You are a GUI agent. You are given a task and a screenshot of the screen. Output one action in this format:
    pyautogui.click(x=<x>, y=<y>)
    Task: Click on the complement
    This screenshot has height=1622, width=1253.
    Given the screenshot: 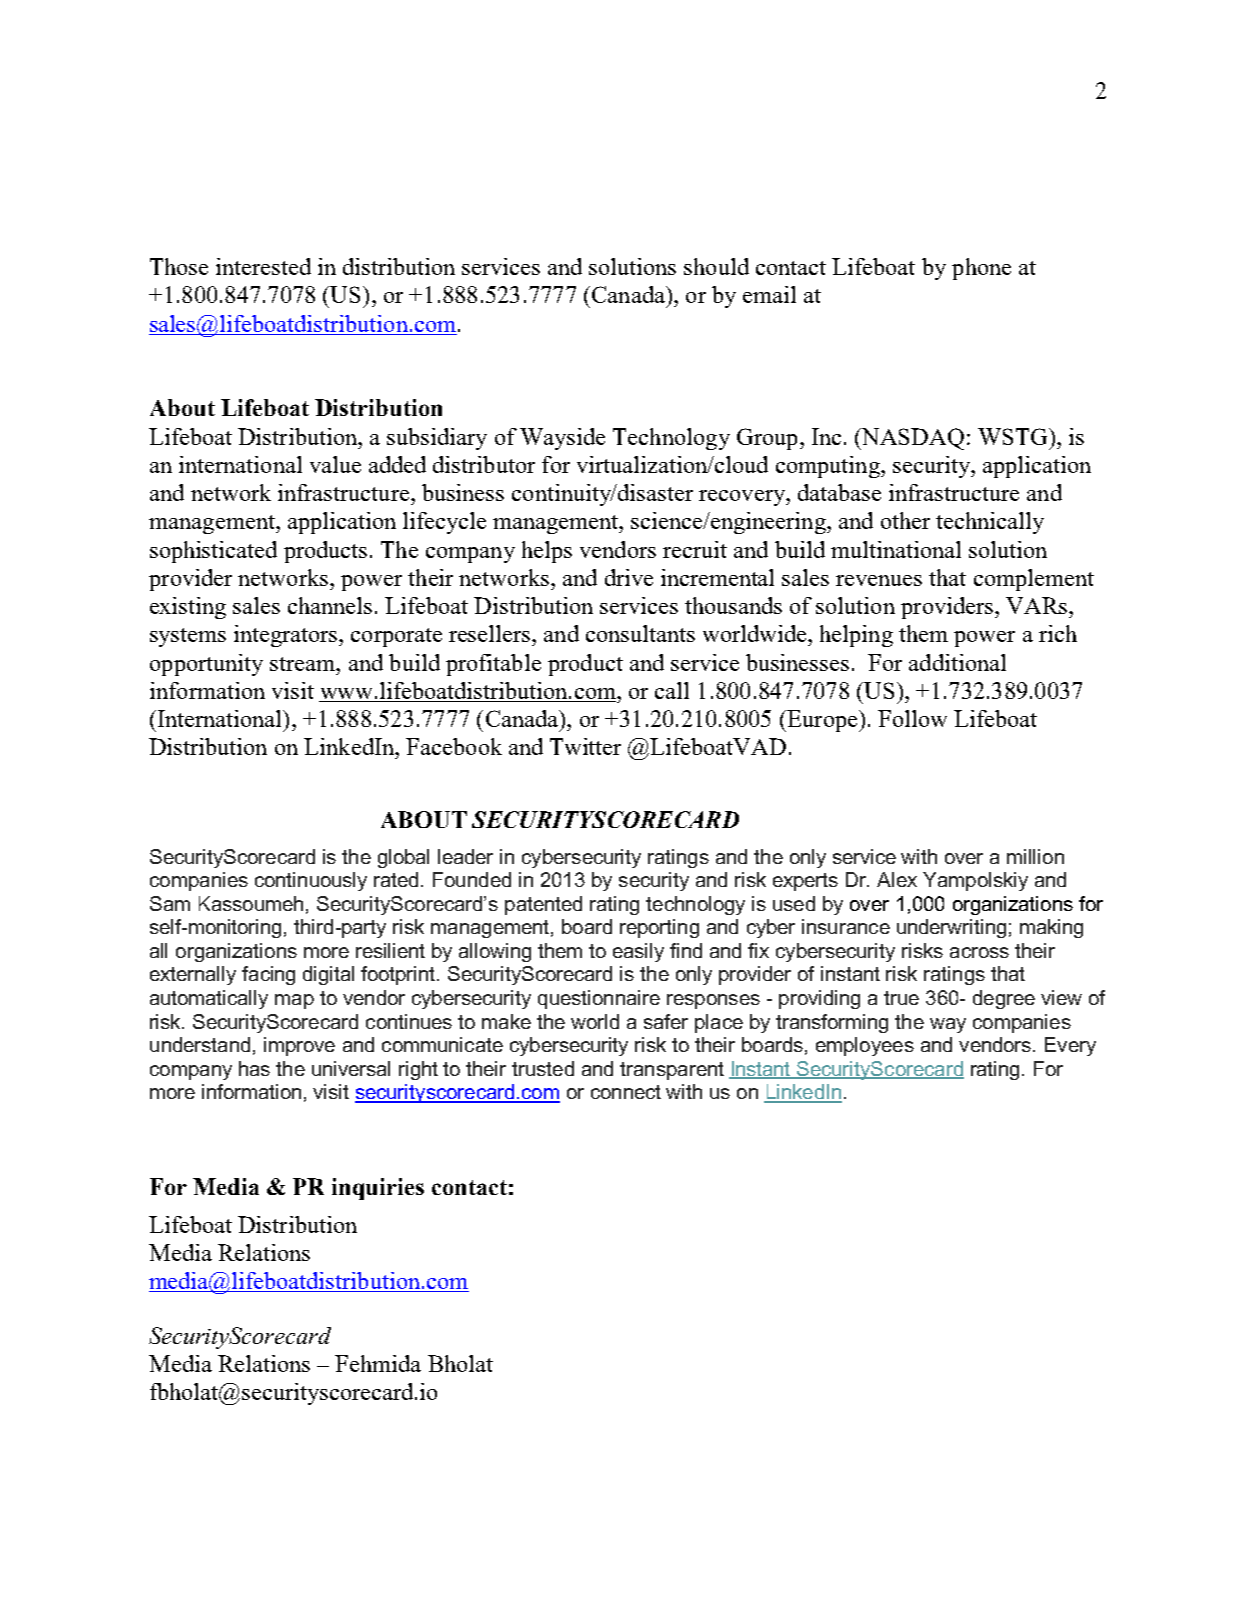 What is the action you would take?
    pyautogui.click(x=1034, y=580)
